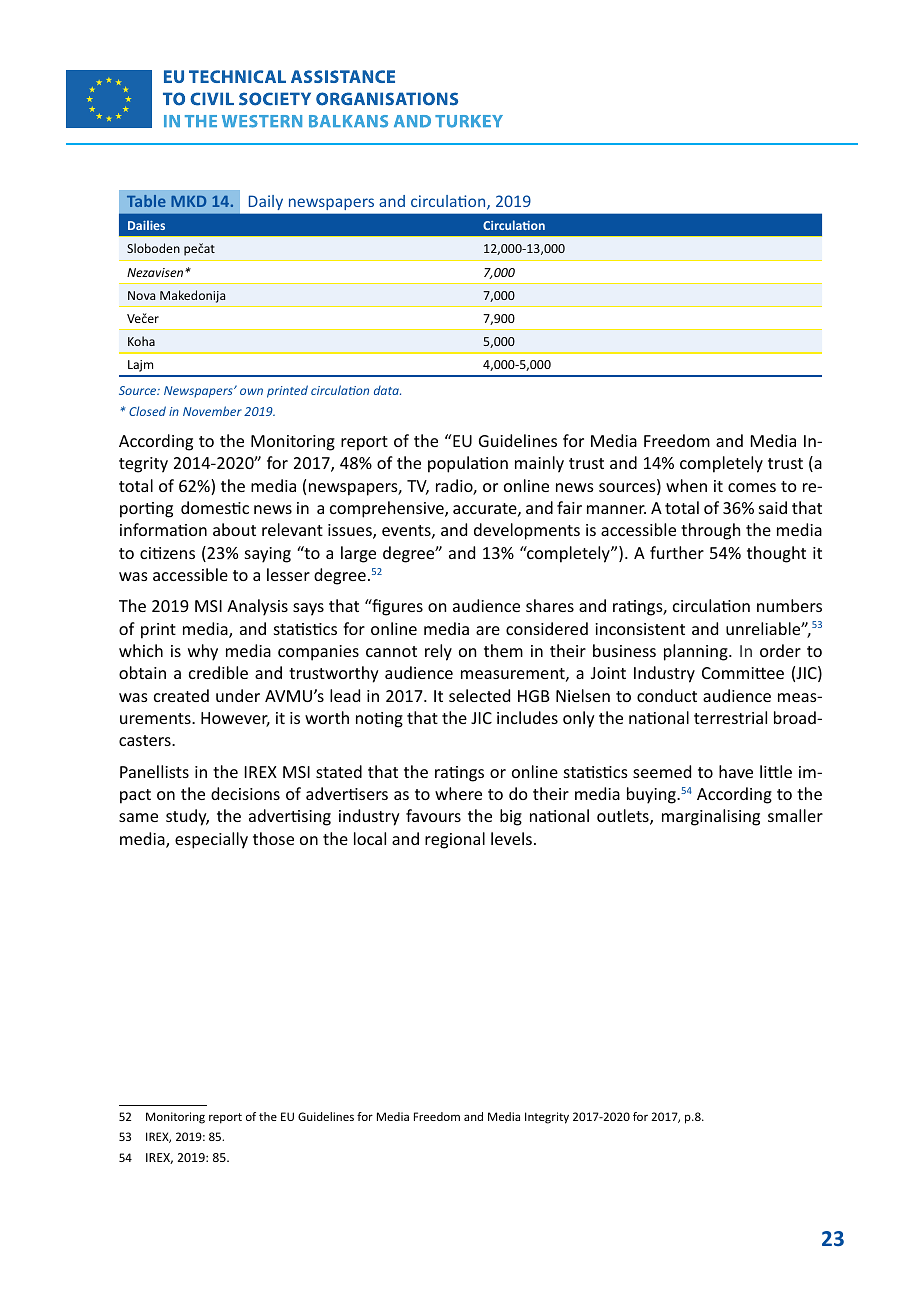  What do you see at coordinates (187, 817) in the screenshot?
I see `study` at bounding box center [187, 817].
